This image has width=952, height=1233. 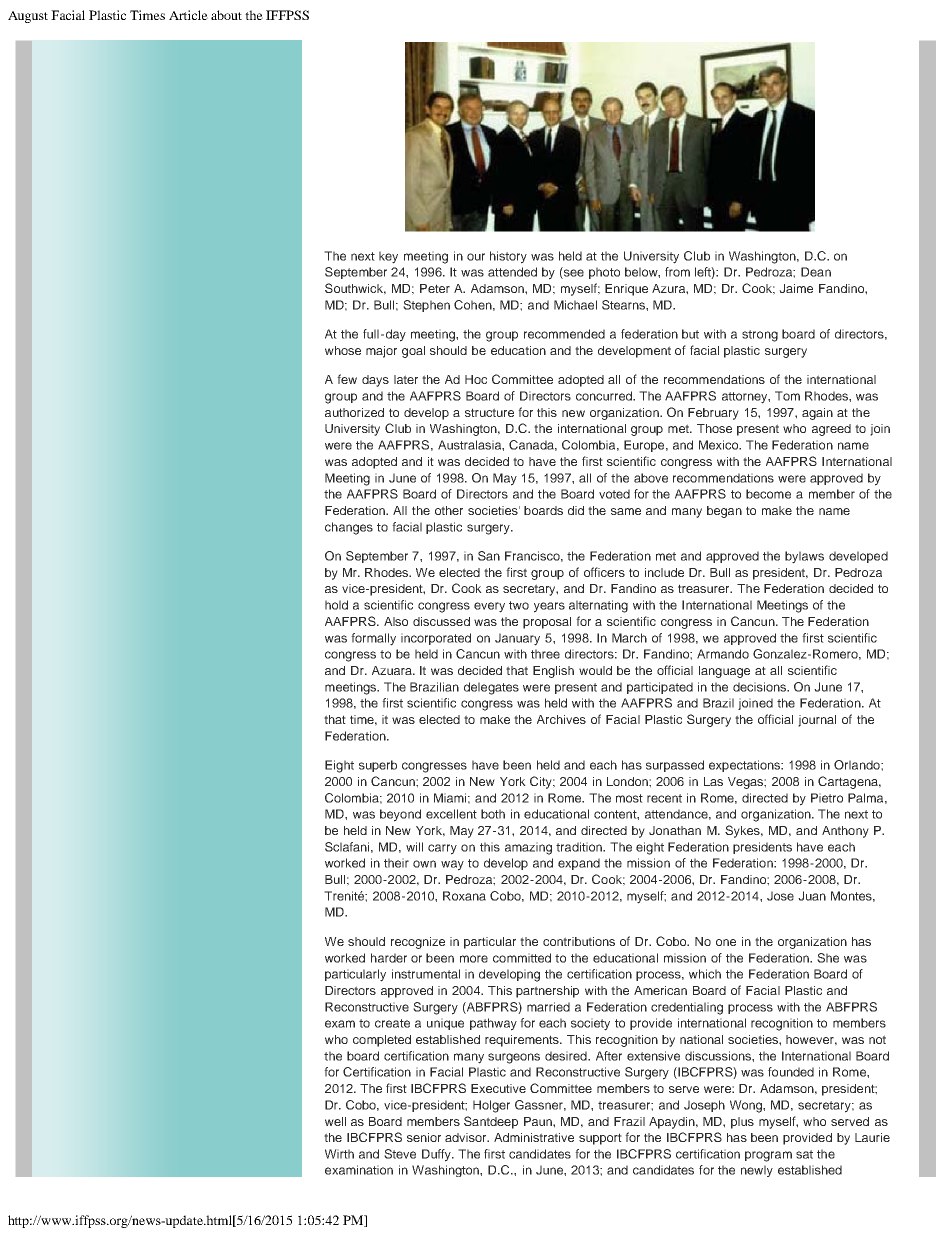 I want to click on advisor, so click(x=467, y=1137).
